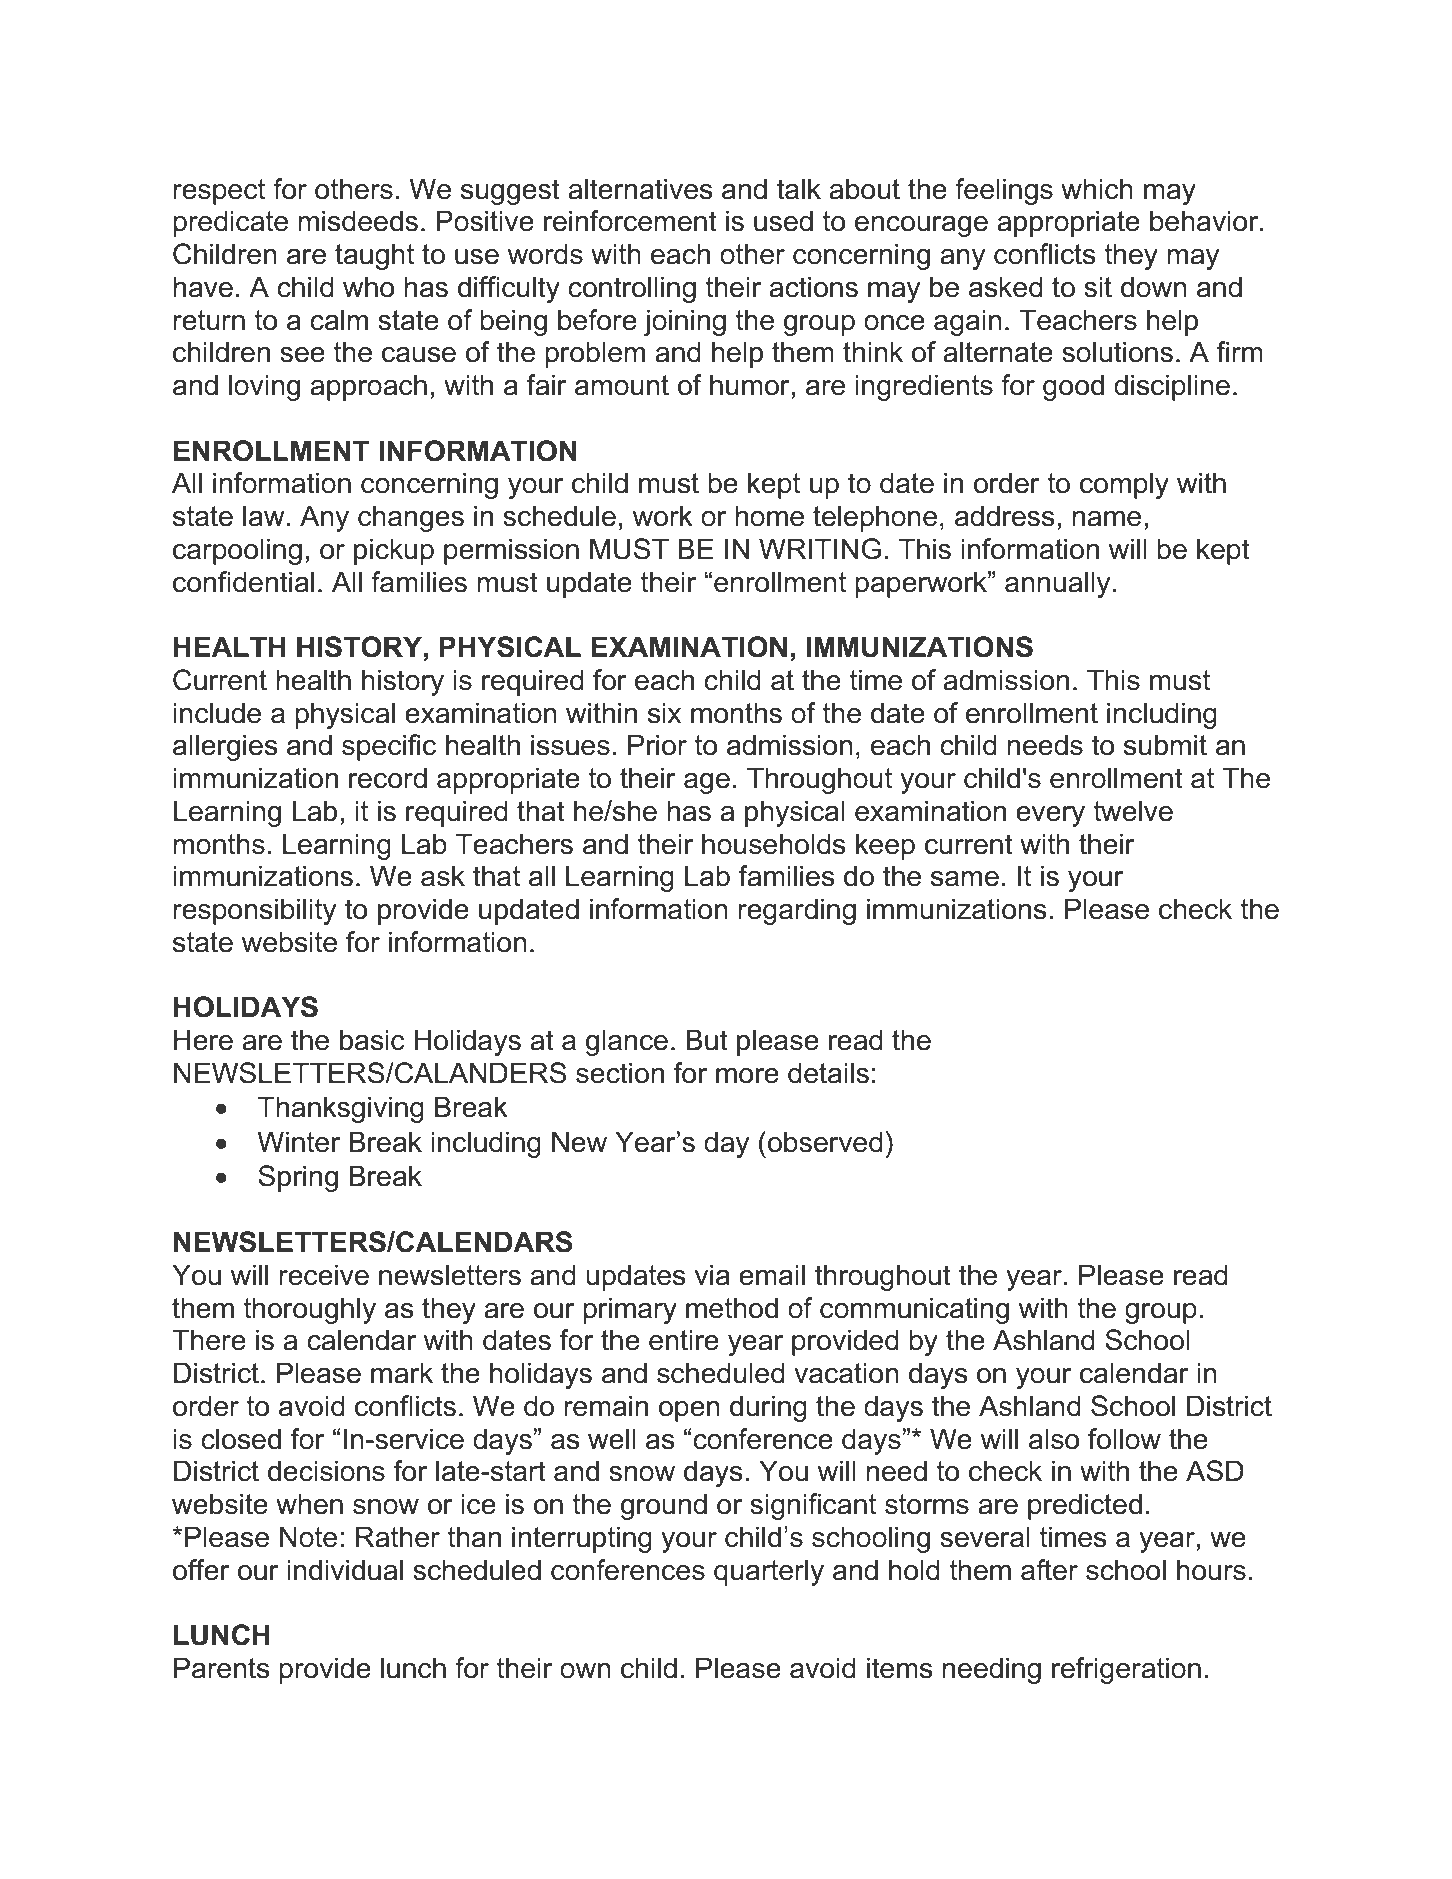 This page has width=1452, height=1879. What do you see at coordinates (797, 911) in the page?
I see `regarding` at bounding box center [797, 911].
